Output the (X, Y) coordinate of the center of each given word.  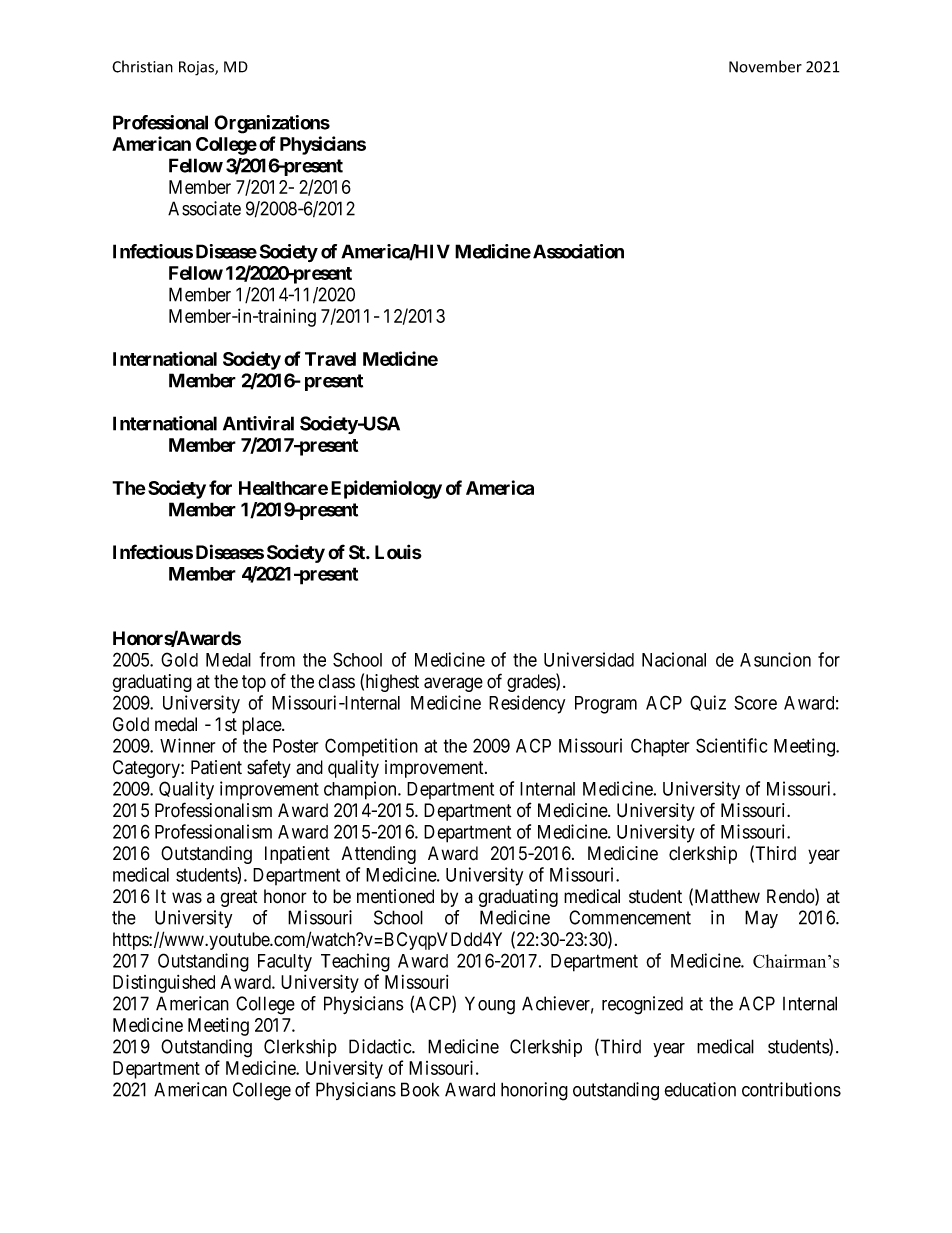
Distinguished (164, 983)
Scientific (731, 745)
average (453, 684)
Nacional (674, 659)
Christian (142, 66)
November (765, 66)
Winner (187, 745)
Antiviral (258, 423)
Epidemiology (386, 489)
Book (420, 1089)
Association (578, 251)
